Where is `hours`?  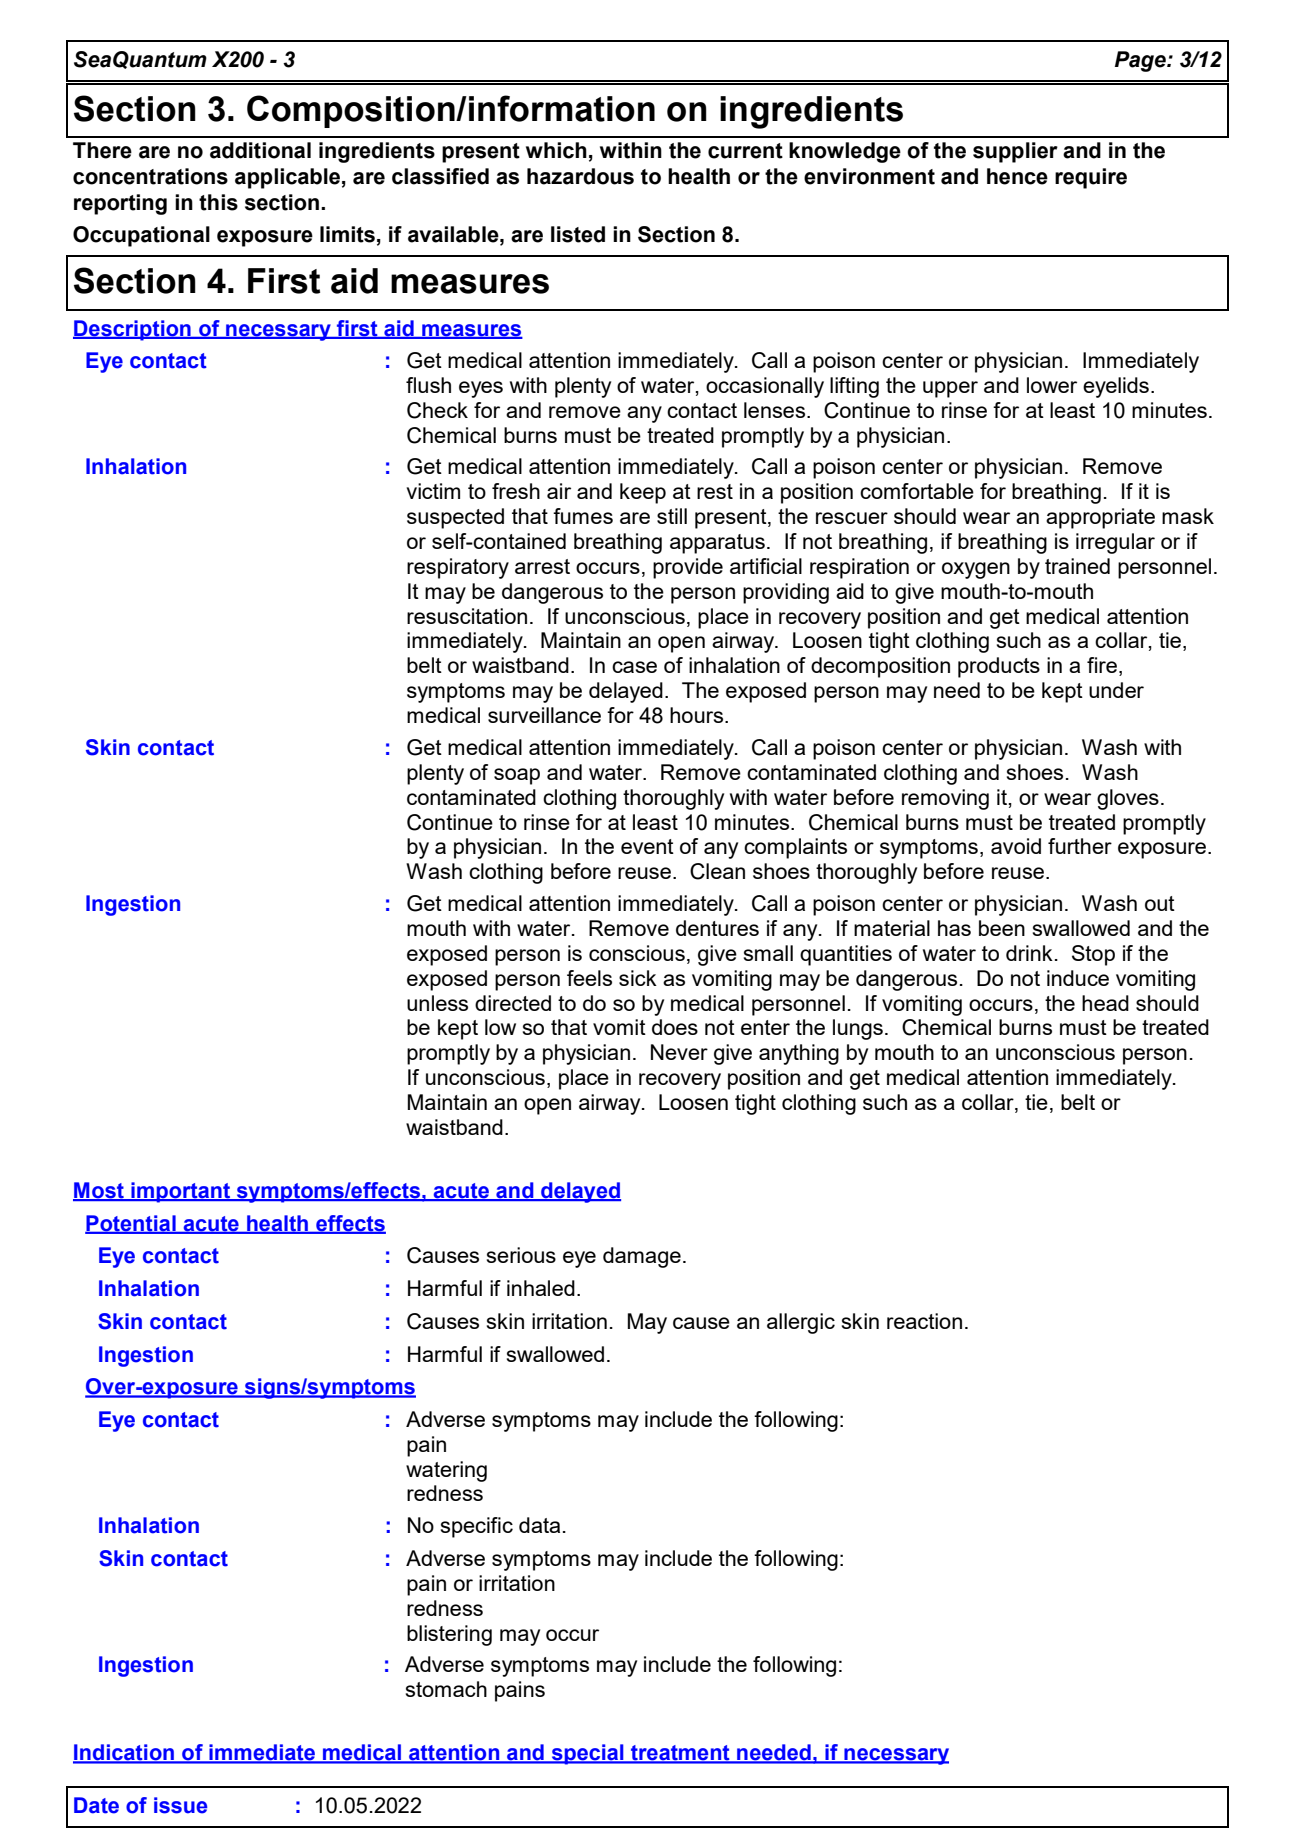 hours is located at coordinates (696, 715).
